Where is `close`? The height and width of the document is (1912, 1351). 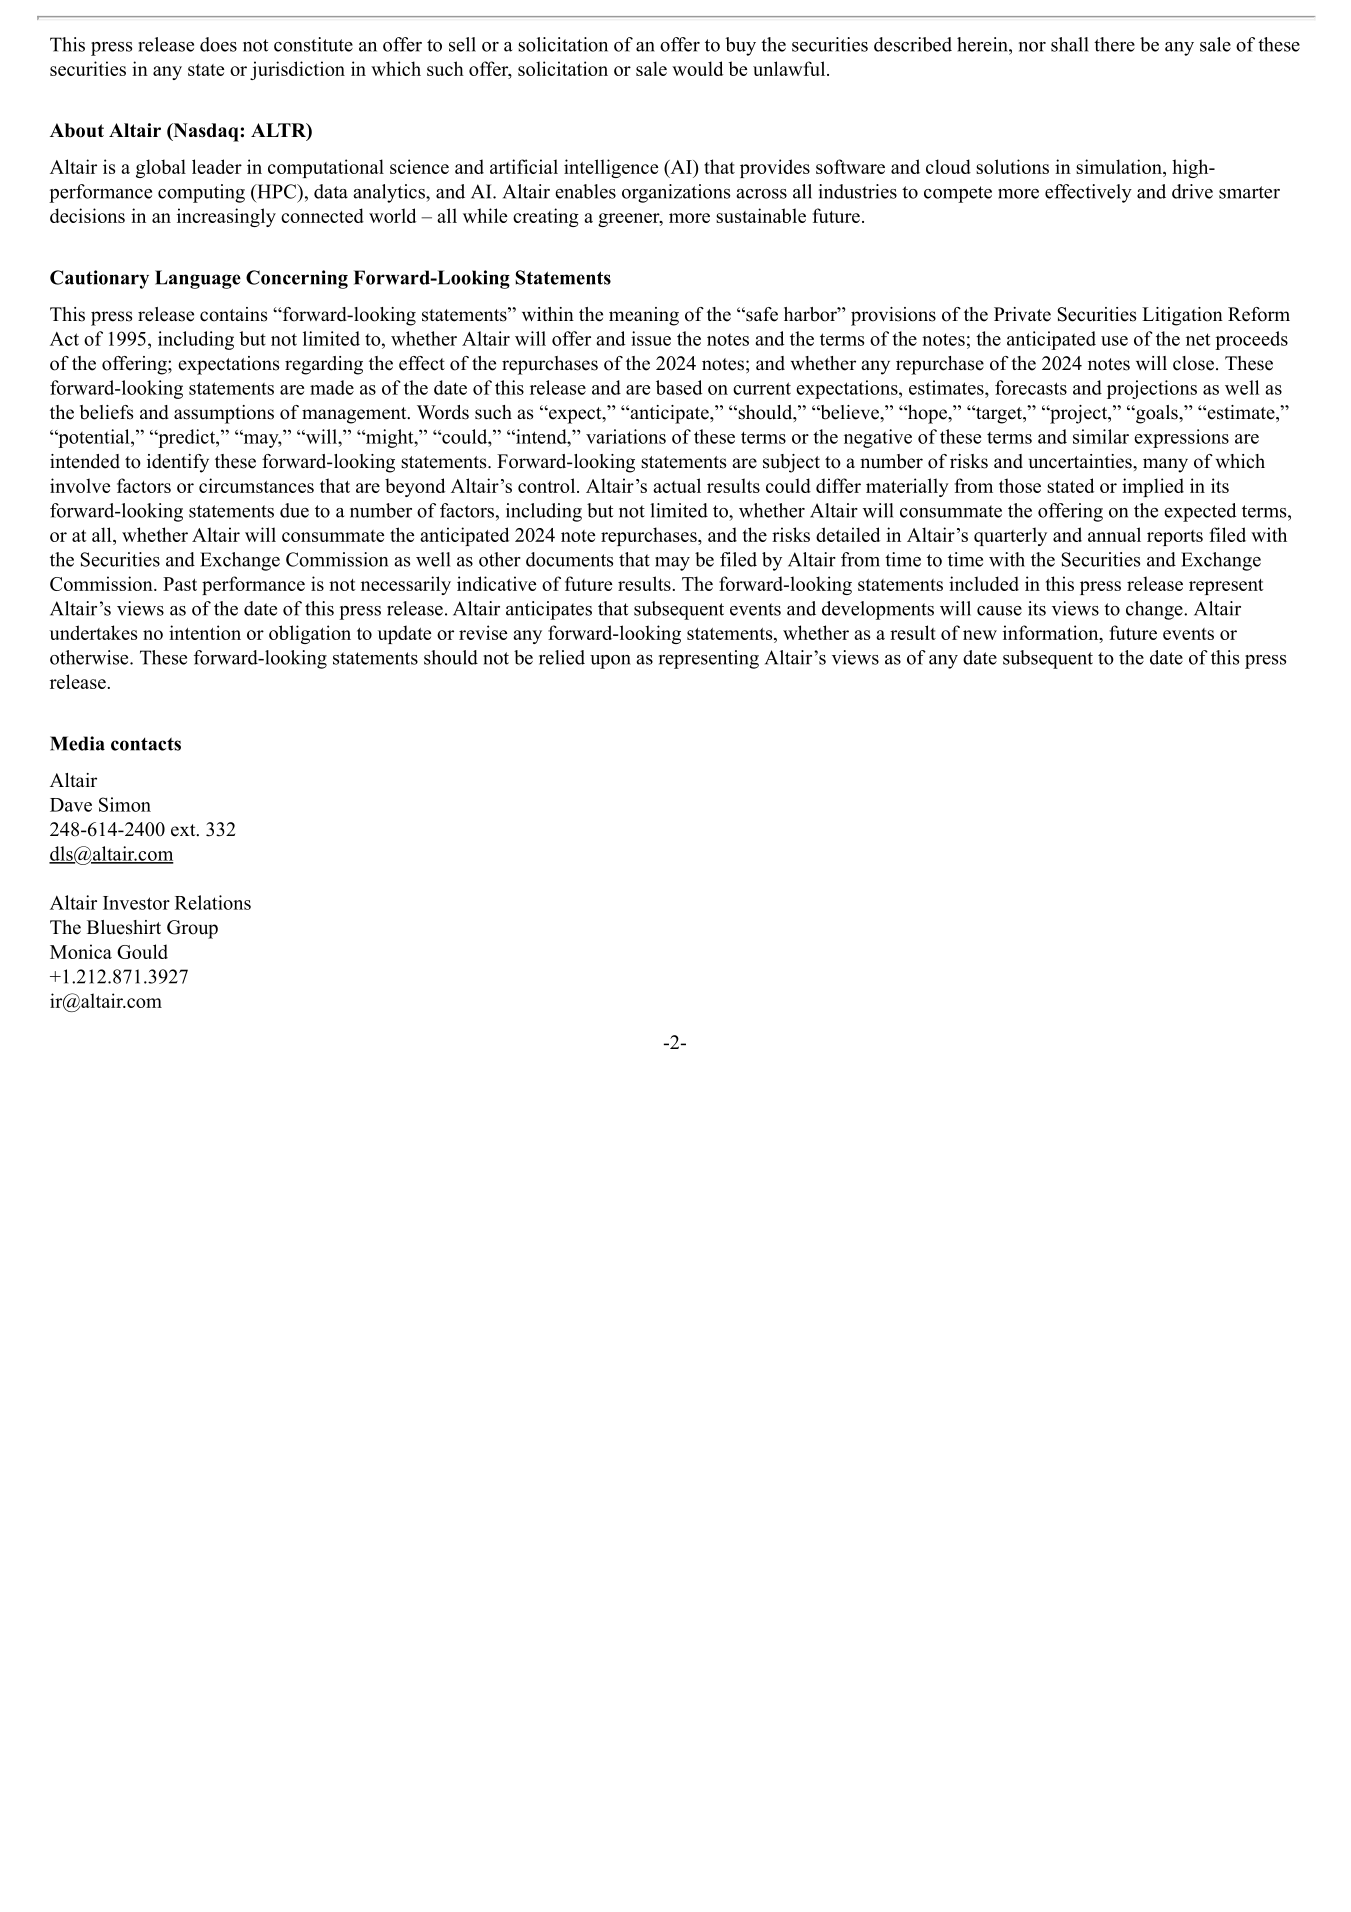 close is located at coordinates (1193, 363).
